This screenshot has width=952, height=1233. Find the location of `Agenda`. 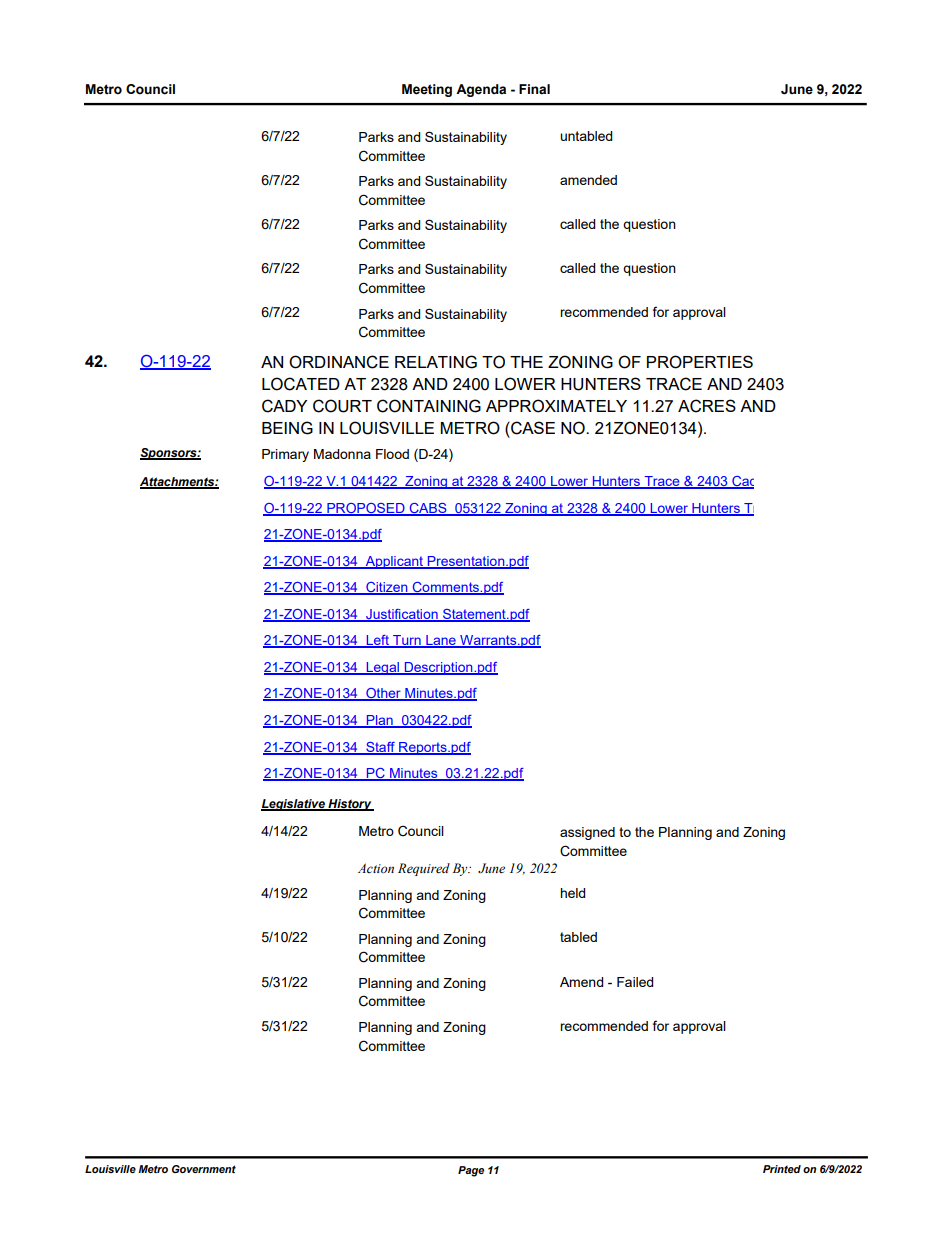

Agenda is located at coordinates (481, 90).
